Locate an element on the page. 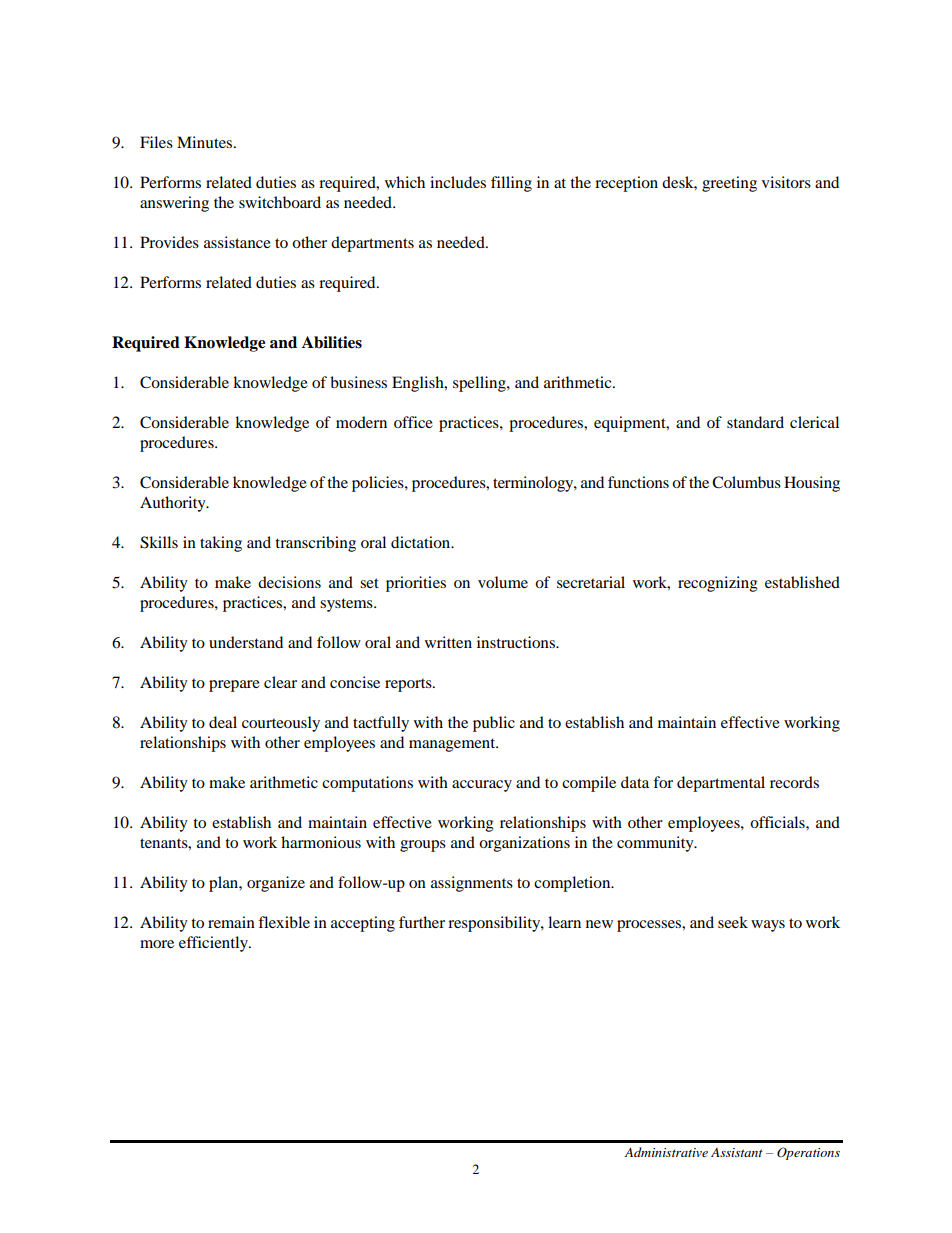 This page has width=952, height=1233. efficiently is located at coordinates (214, 944).
